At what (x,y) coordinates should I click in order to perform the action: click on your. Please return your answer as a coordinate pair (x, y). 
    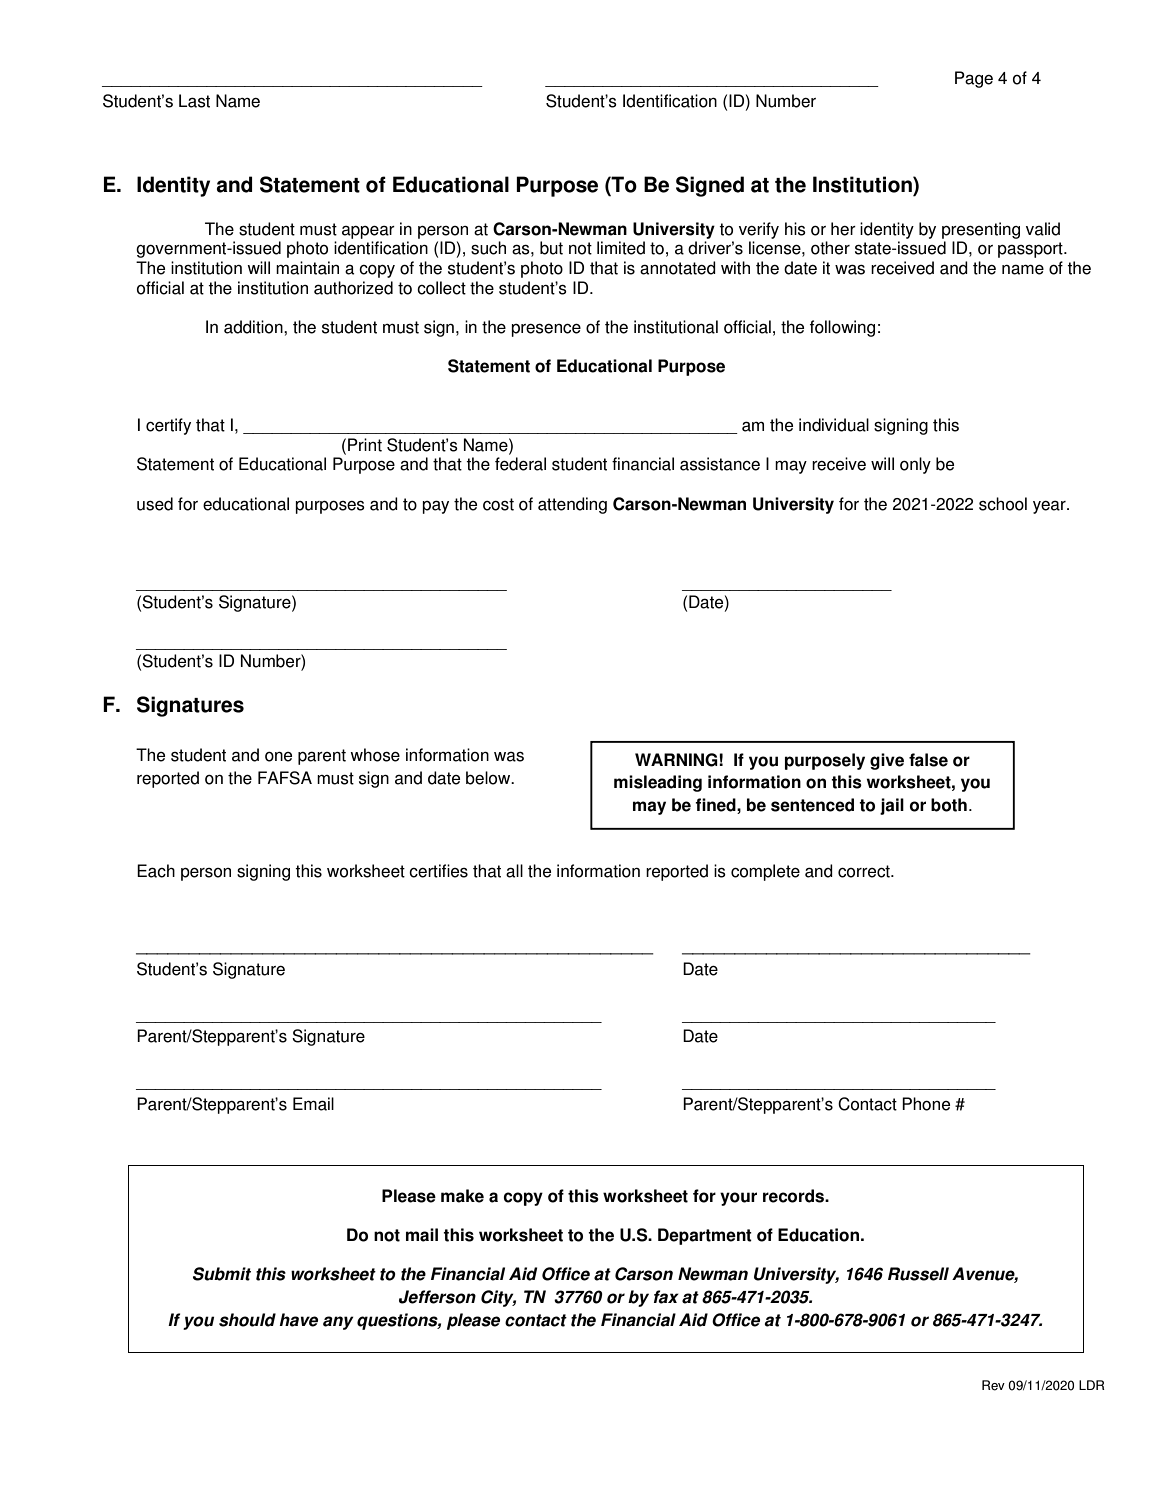
    Looking at the image, I should click on (738, 1199).
